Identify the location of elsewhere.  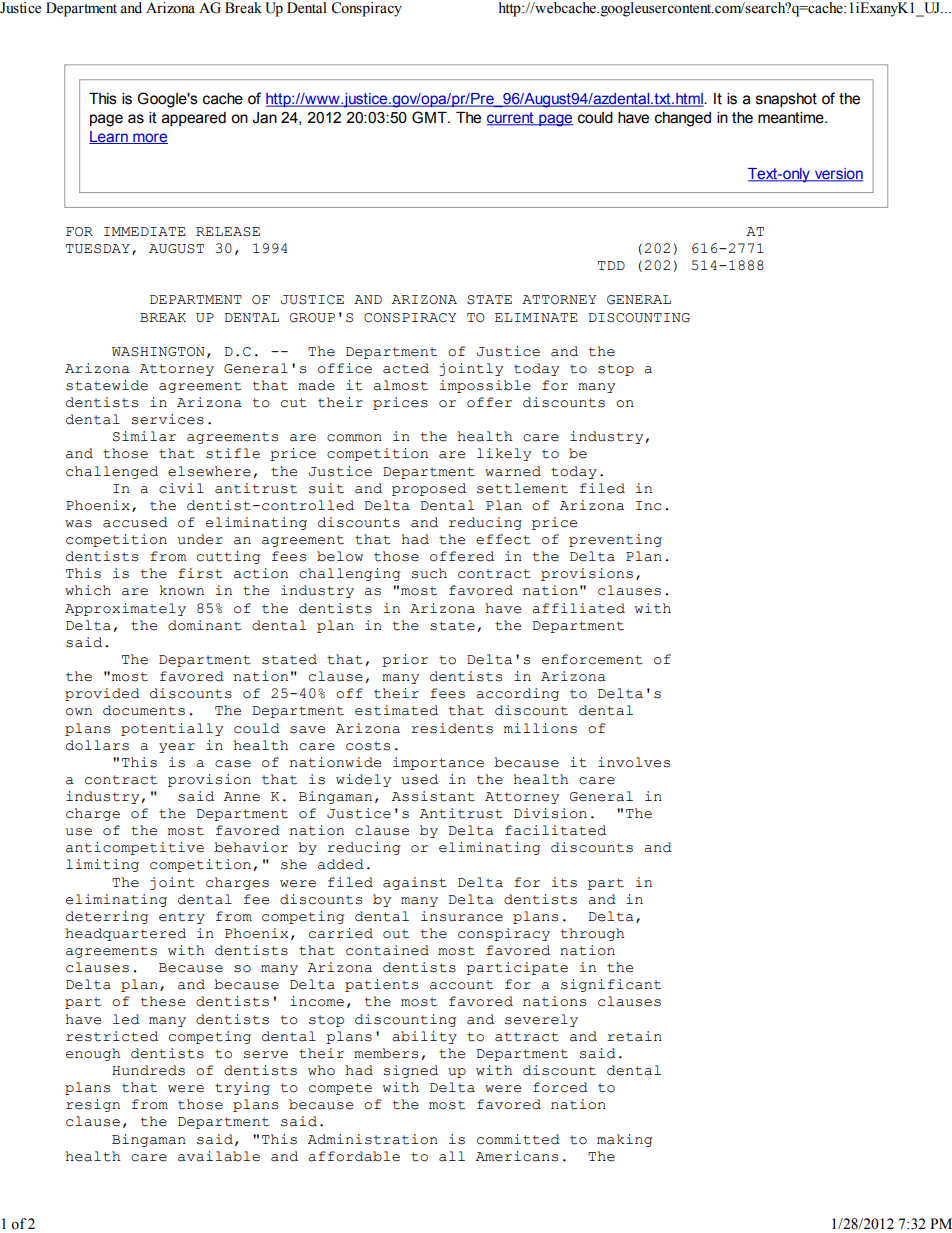
(209, 471).
